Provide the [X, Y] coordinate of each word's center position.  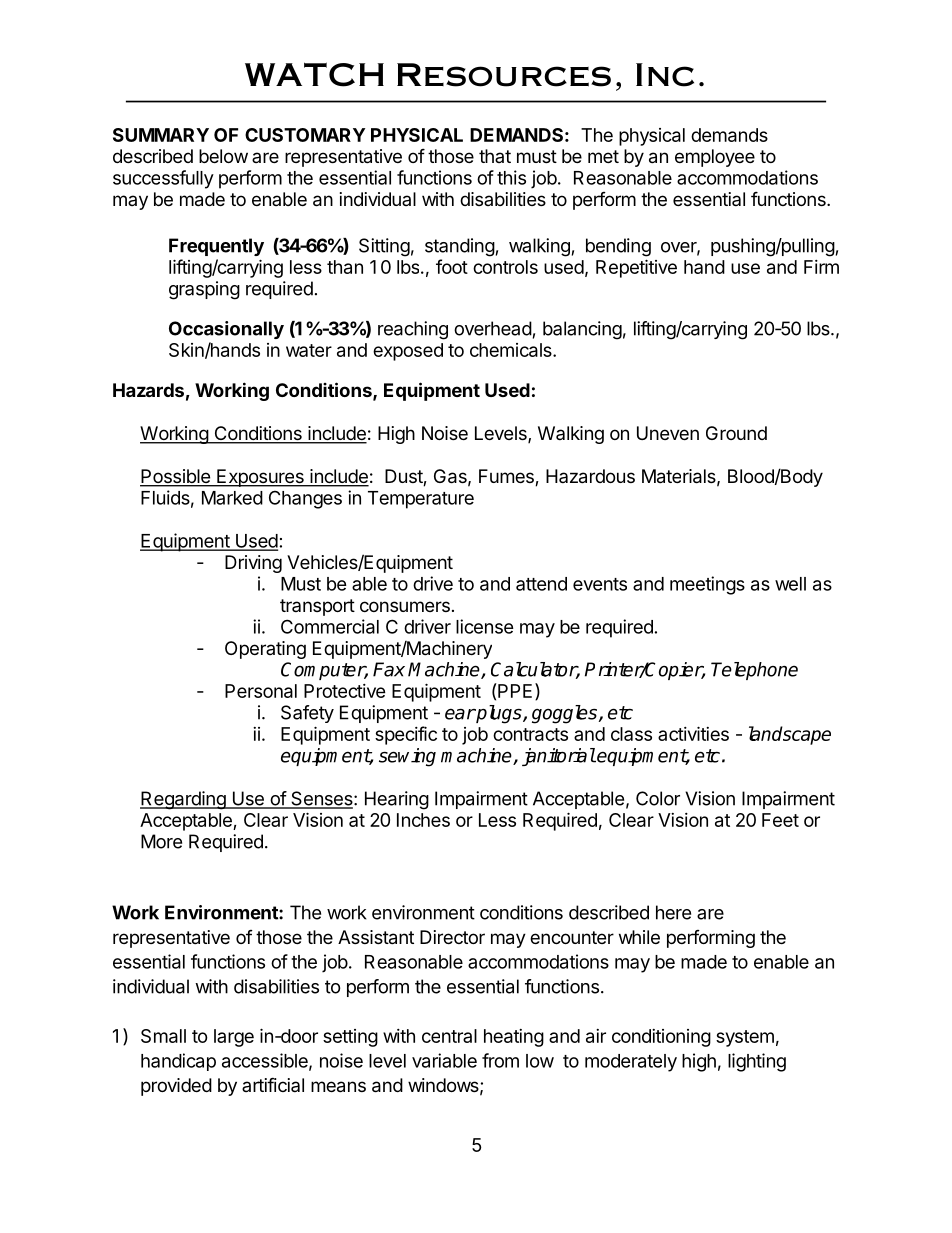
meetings [707, 585]
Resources [504, 75]
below [223, 156]
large [234, 1038]
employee [715, 158]
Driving [253, 564]
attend [541, 584]
